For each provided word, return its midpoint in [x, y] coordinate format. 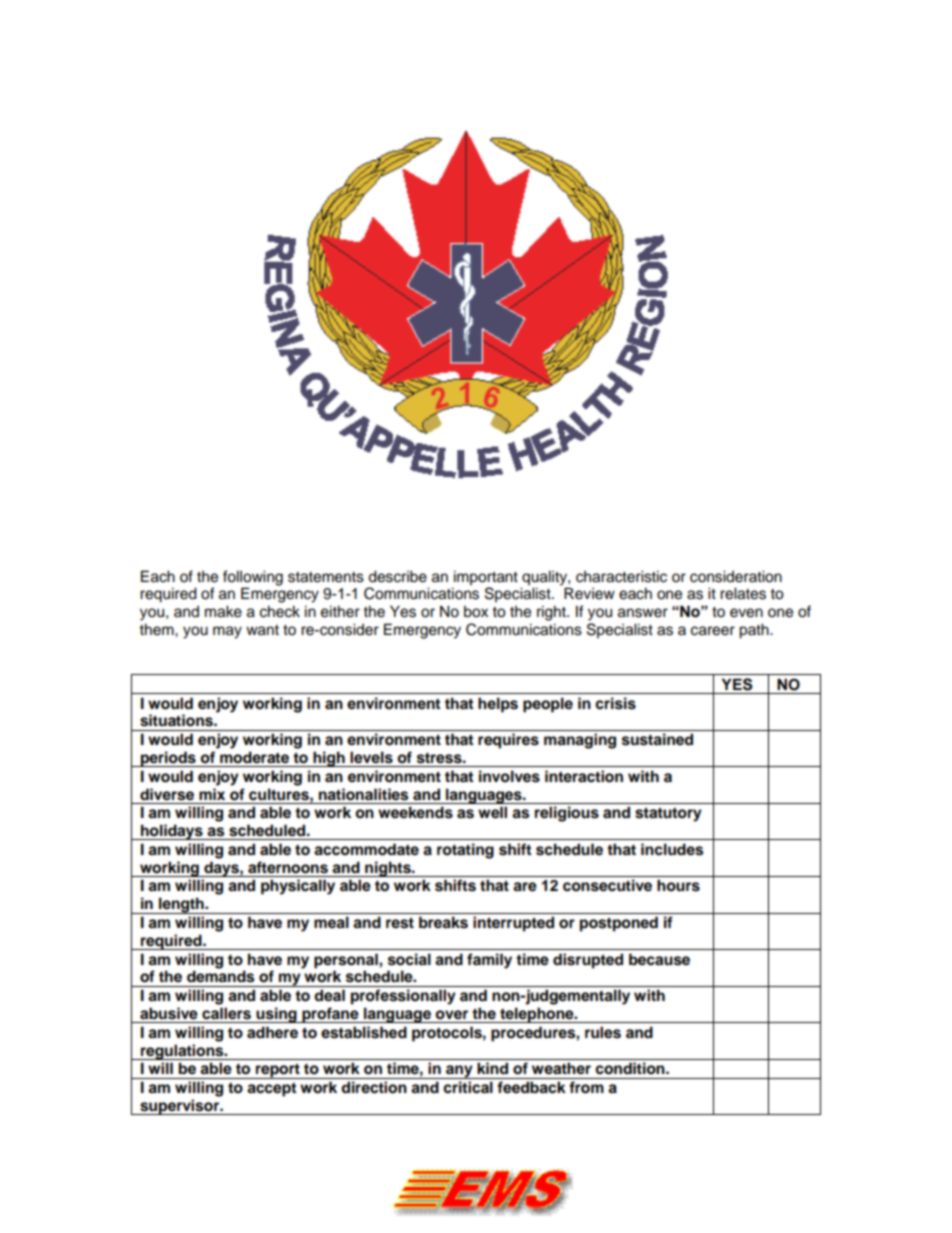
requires [508, 741]
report [278, 1071]
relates [743, 593]
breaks [443, 922]
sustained [657, 739]
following [253, 578]
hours [678, 885]
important [486, 578]
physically [298, 887]
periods [168, 759]
